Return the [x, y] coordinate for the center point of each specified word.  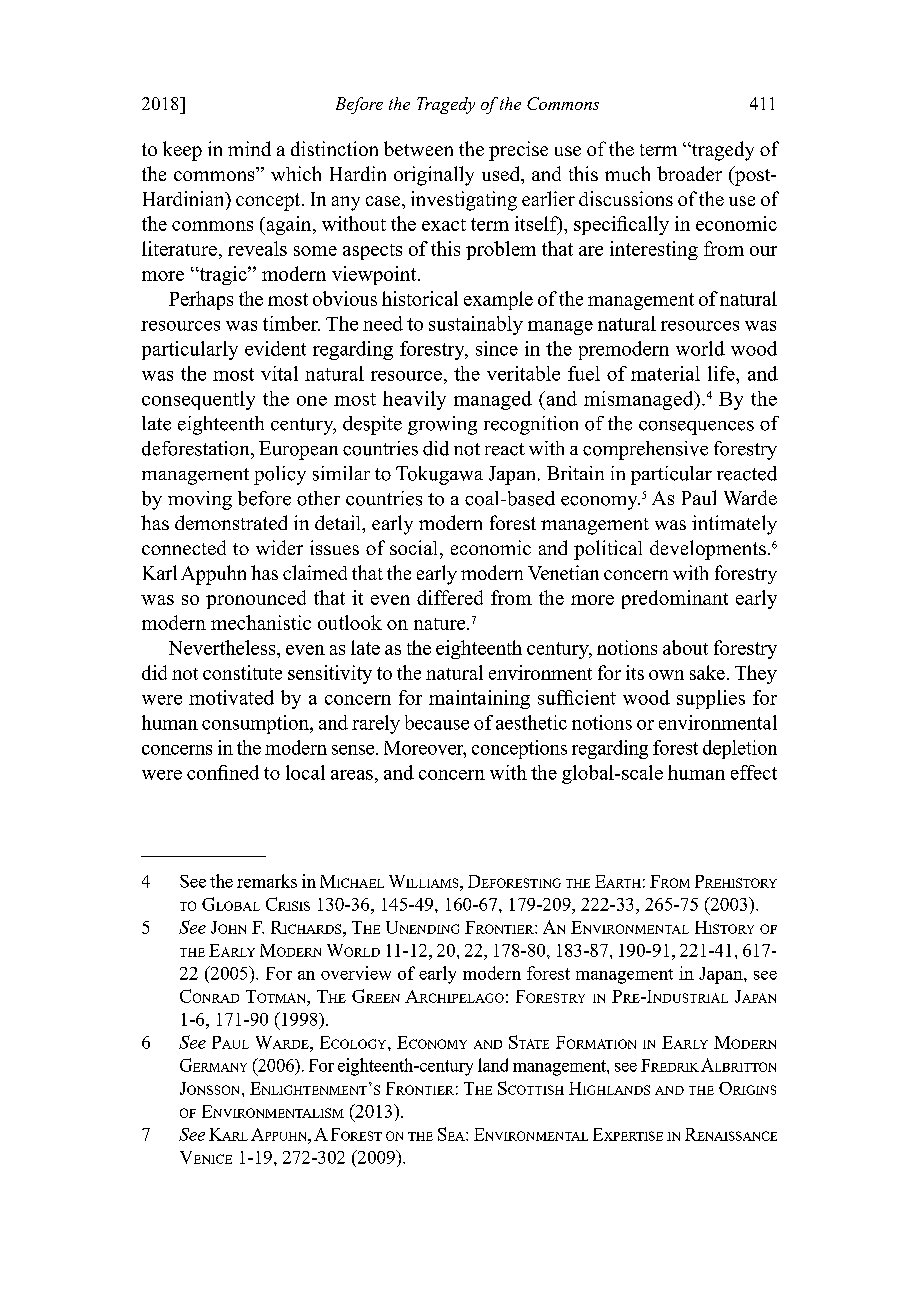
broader [689, 173]
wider [279, 547]
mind [249, 148]
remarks [267, 881]
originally [434, 176]
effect [754, 772]
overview [356, 973]
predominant [675, 599]
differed [450, 597]
